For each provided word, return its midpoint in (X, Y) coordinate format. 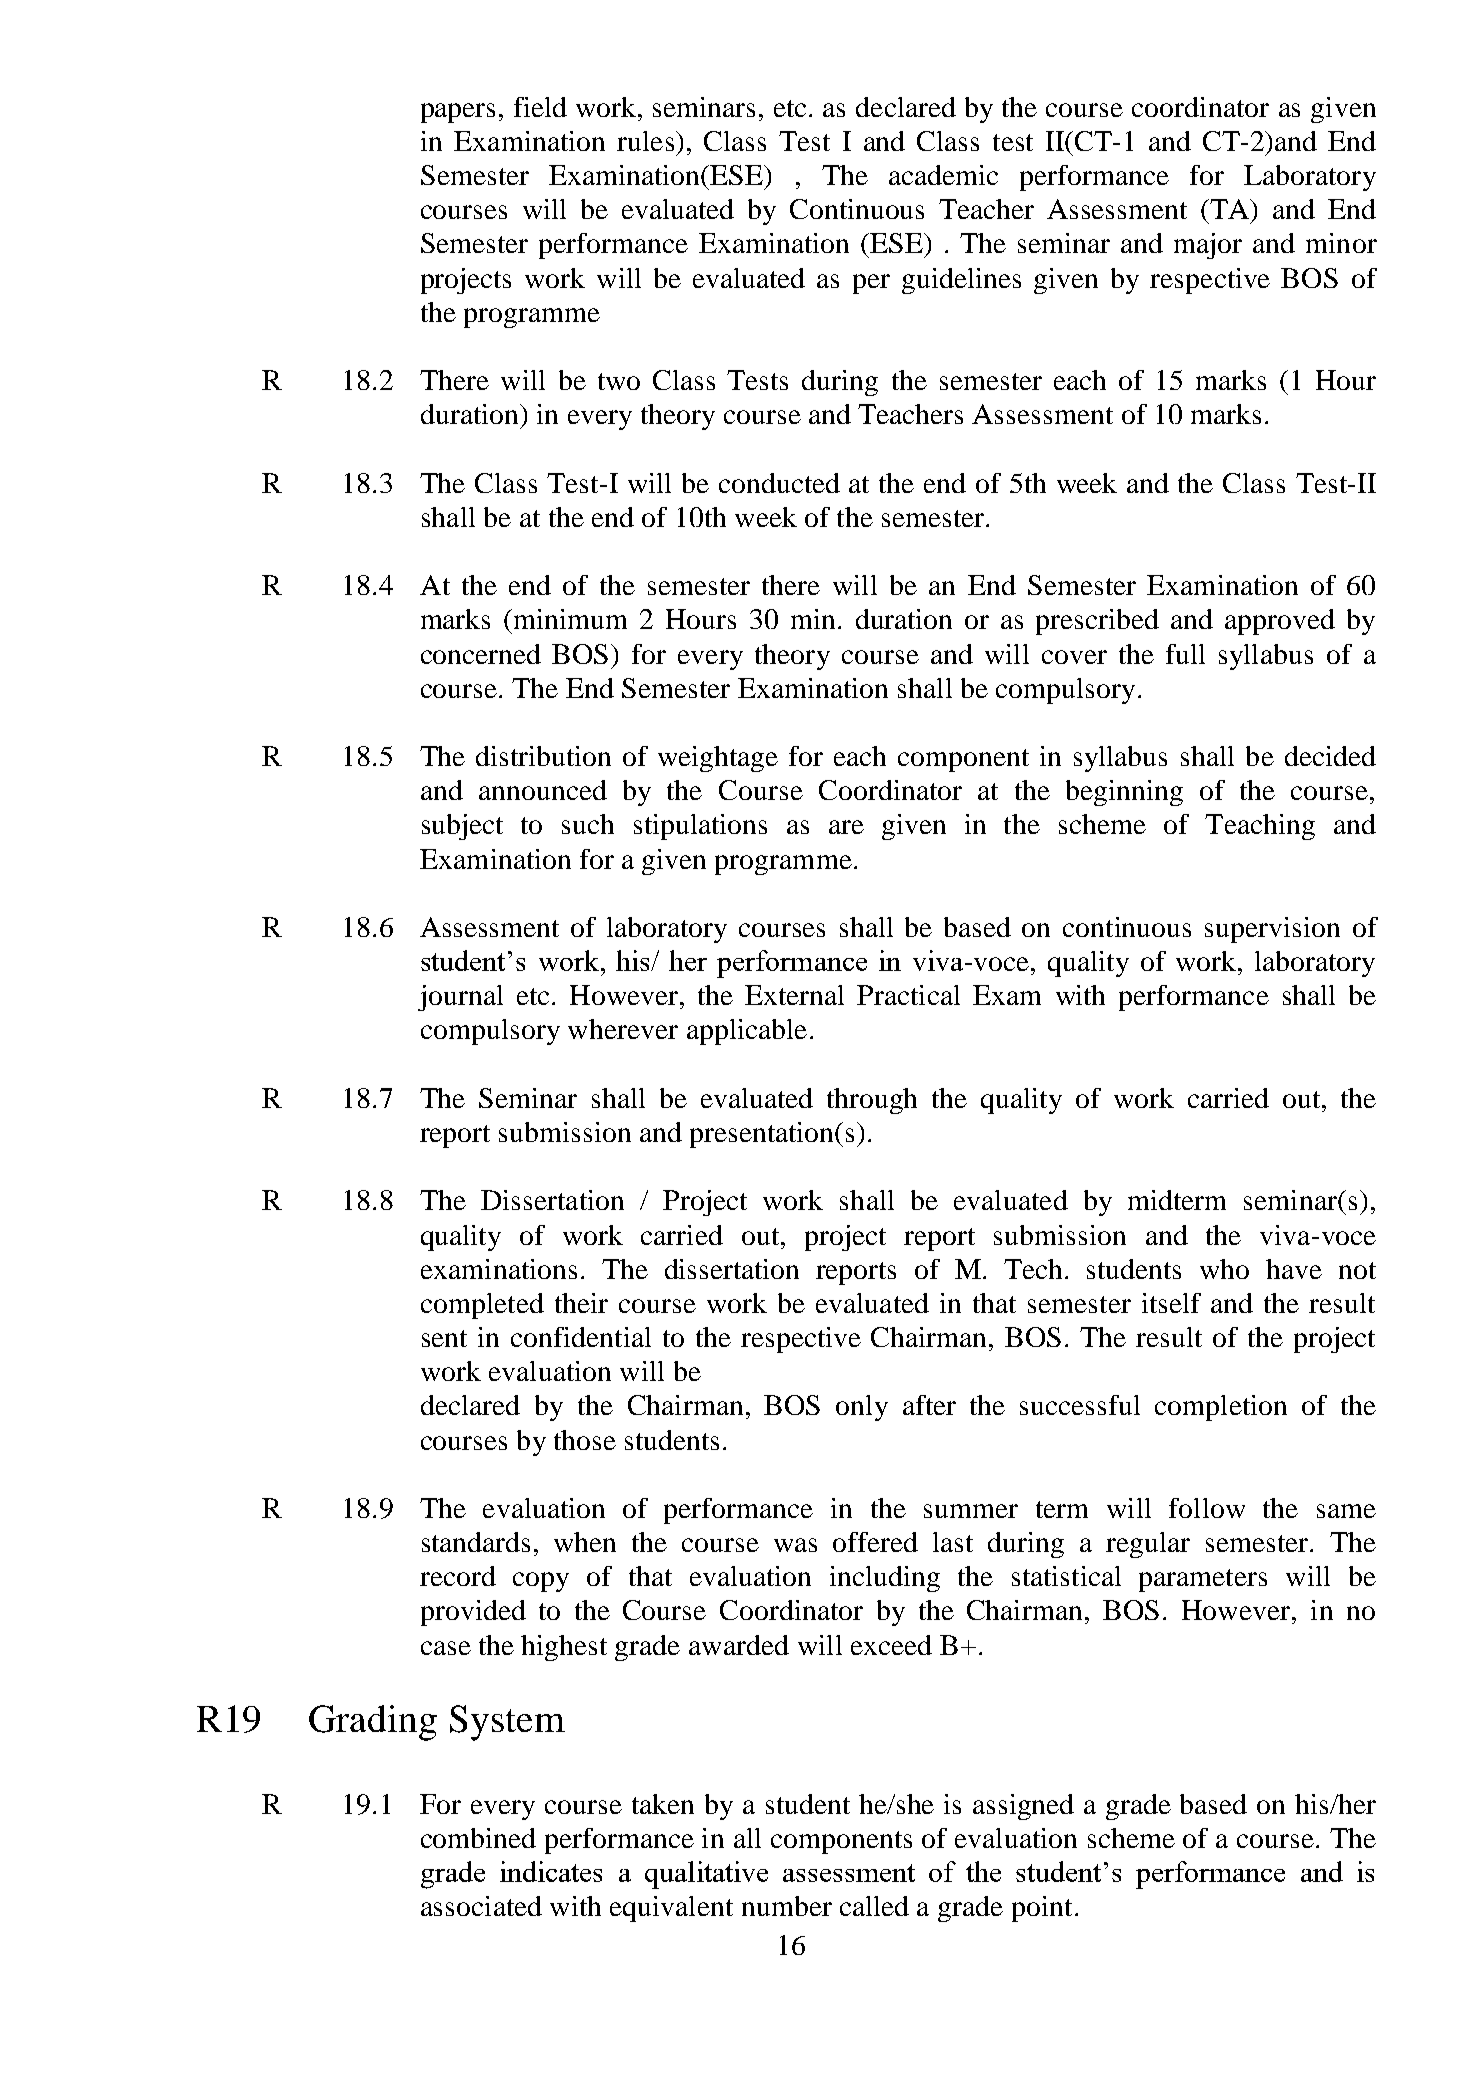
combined (478, 1838)
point (1042, 1909)
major (1208, 246)
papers (458, 113)
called (874, 1906)
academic (943, 175)
